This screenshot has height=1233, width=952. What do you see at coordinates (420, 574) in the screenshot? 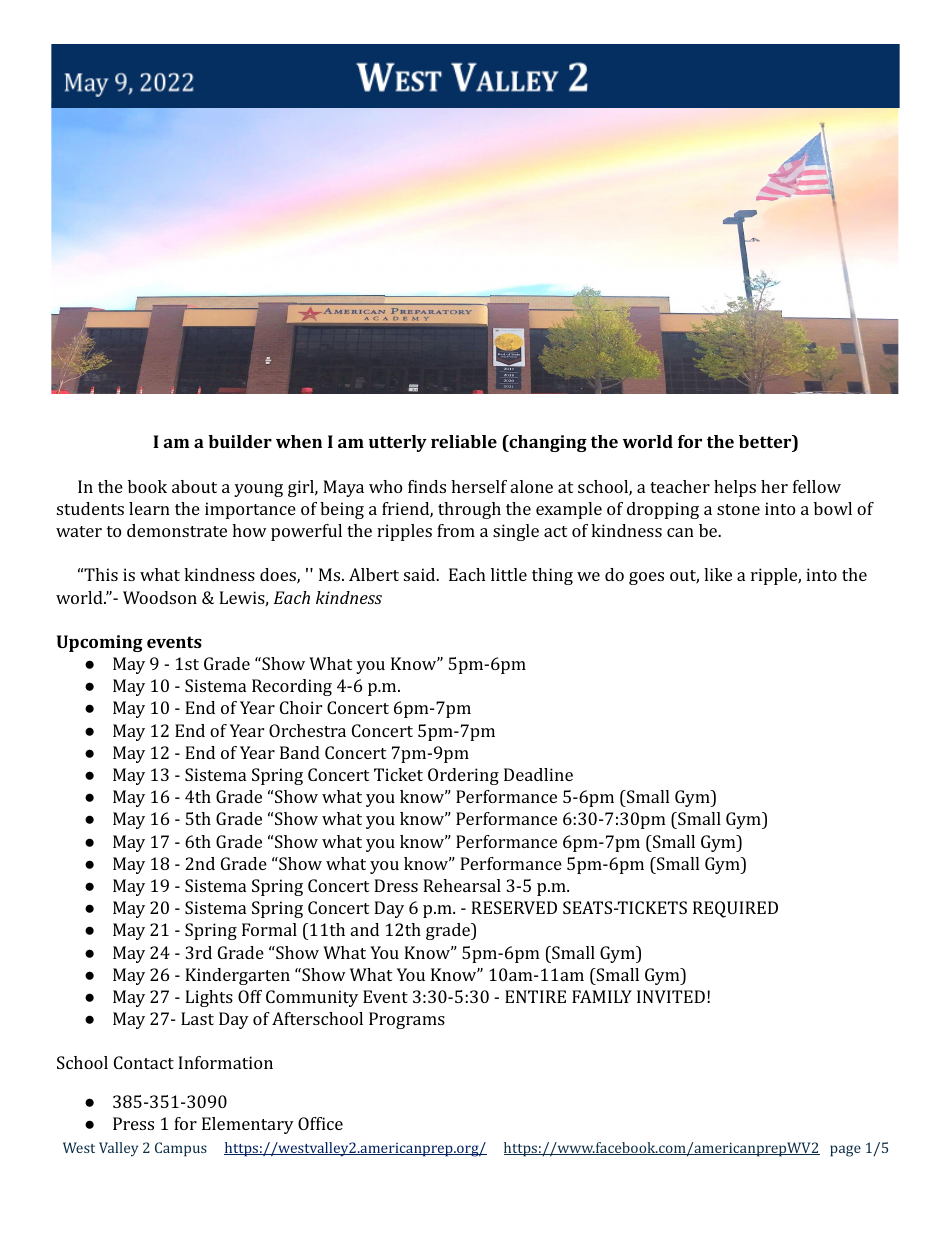
I see `said` at bounding box center [420, 574].
